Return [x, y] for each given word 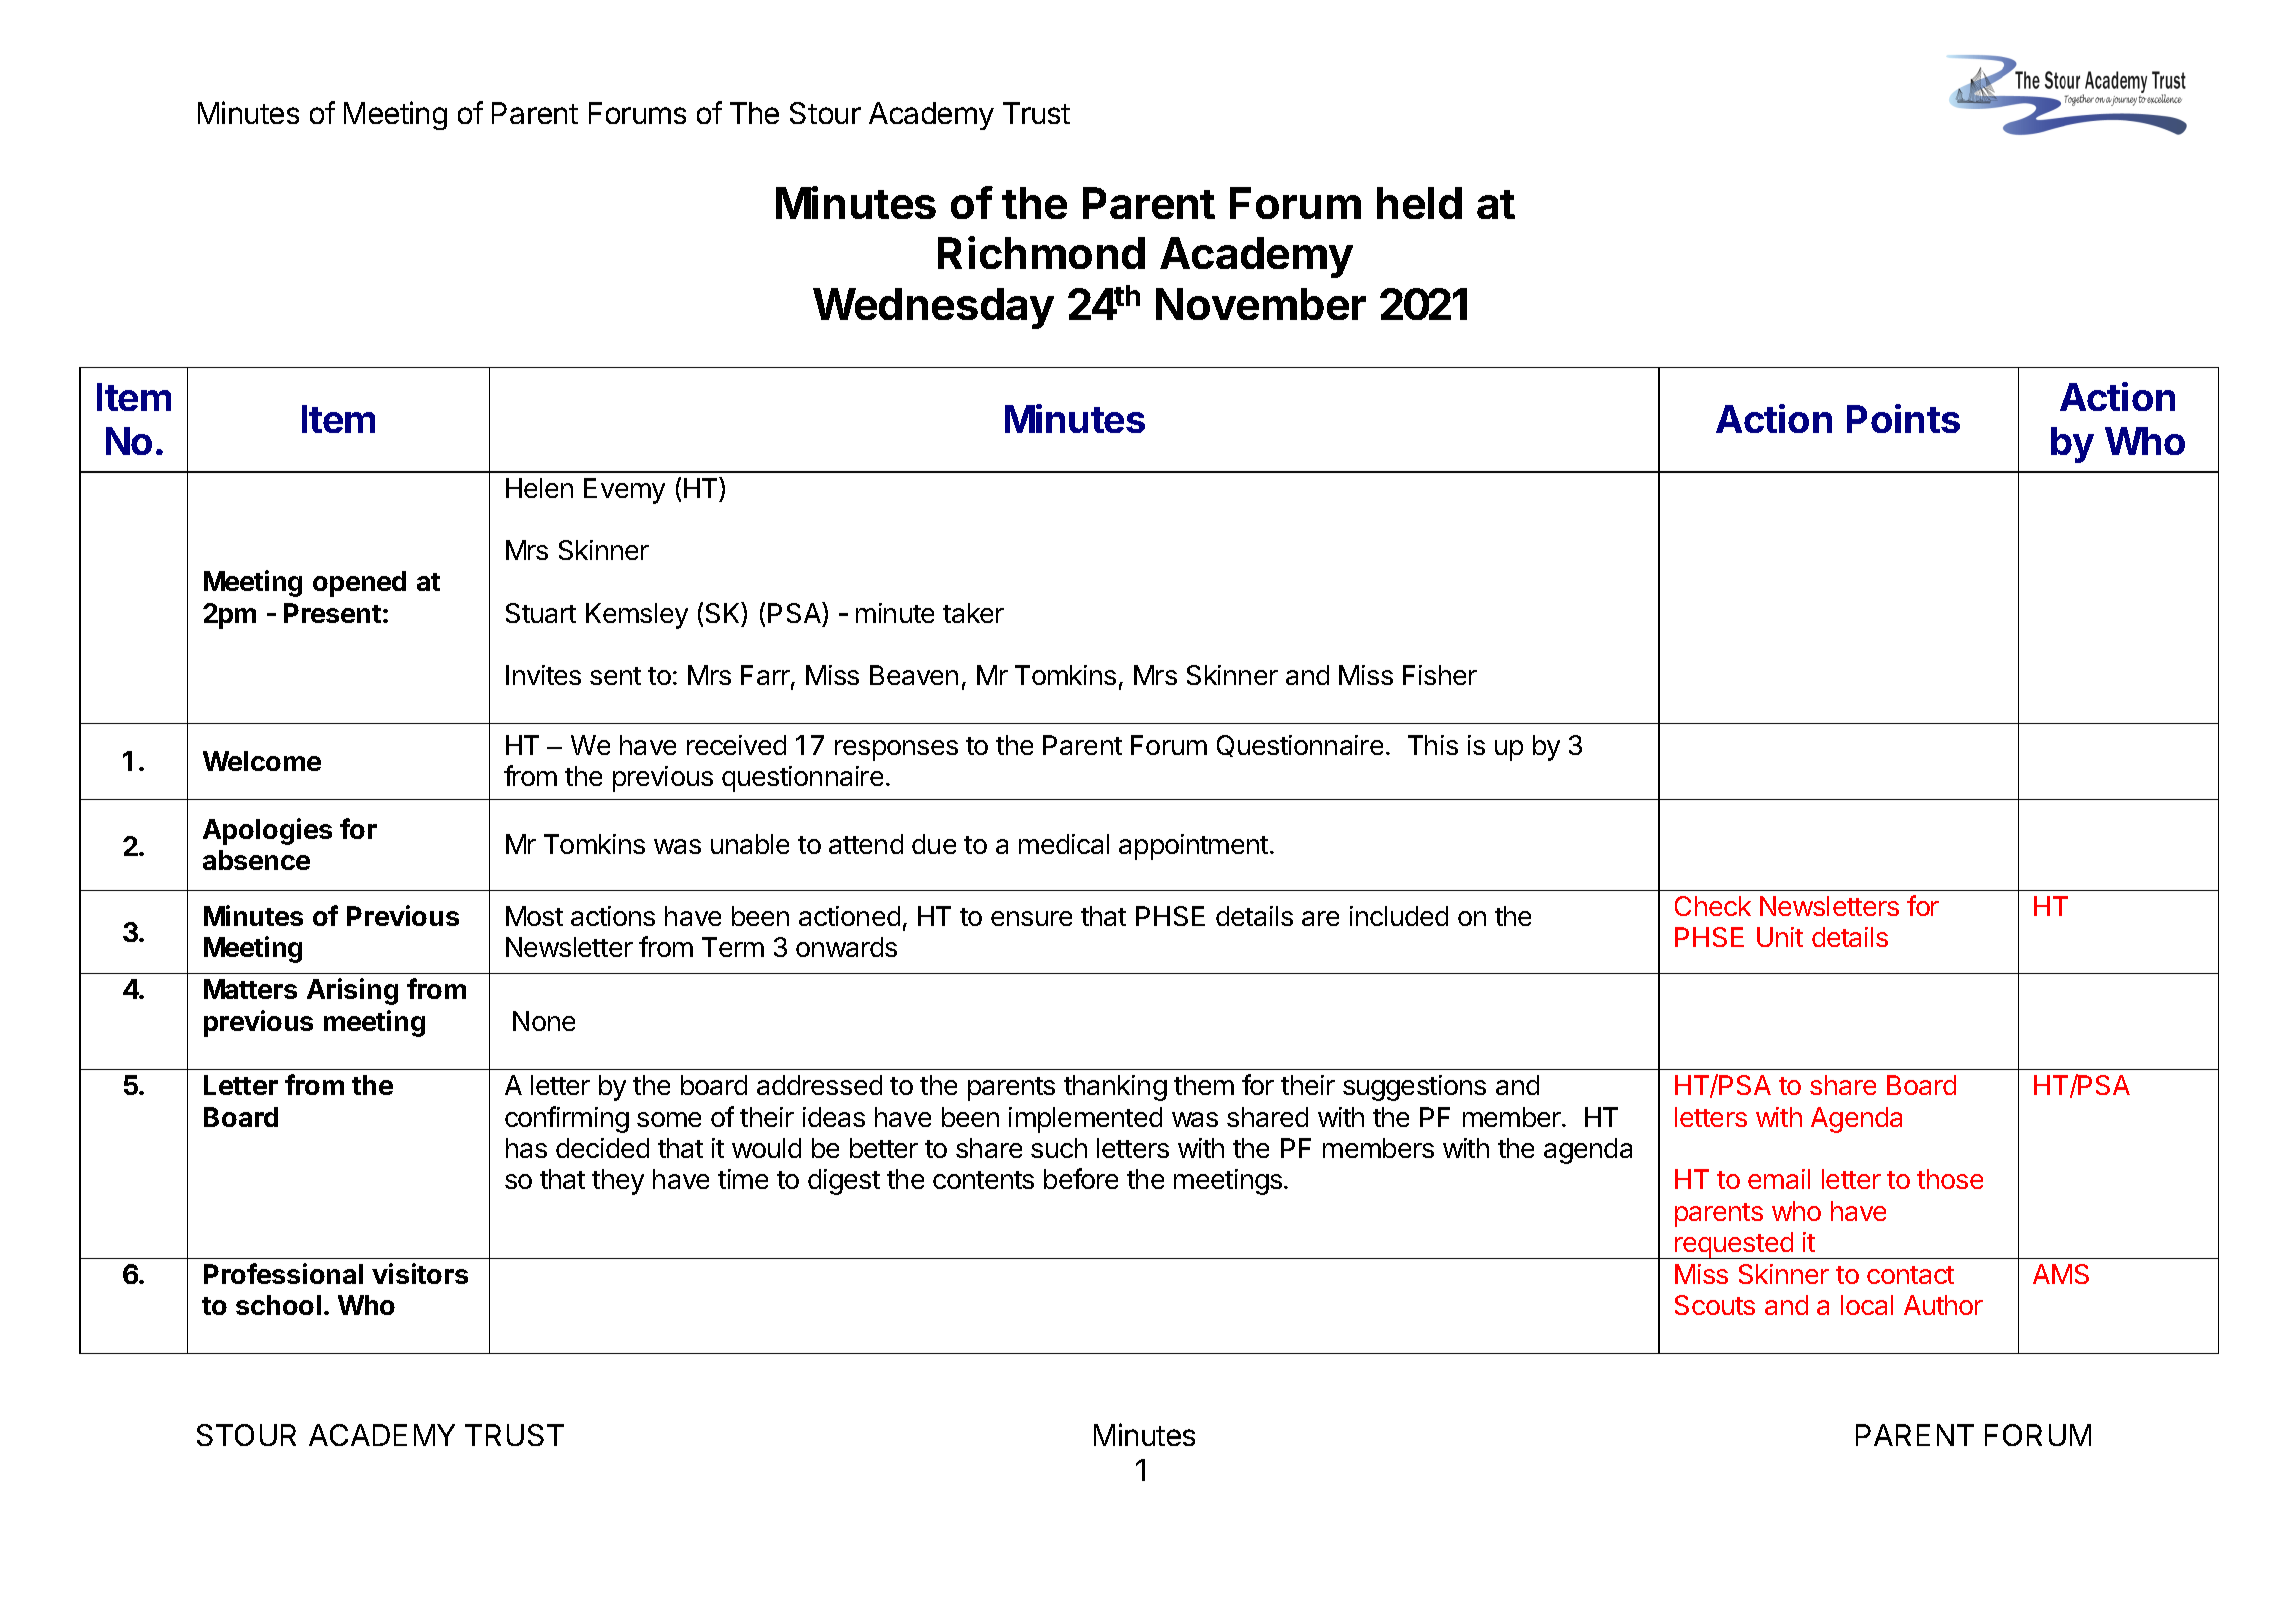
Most [534, 916]
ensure [1031, 918]
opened [359, 584]
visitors [420, 1273]
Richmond [1041, 252]
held [1419, 203]
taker [973, 613]
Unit [1780, 937]
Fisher [1440, 675]
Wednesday [933, 308]
